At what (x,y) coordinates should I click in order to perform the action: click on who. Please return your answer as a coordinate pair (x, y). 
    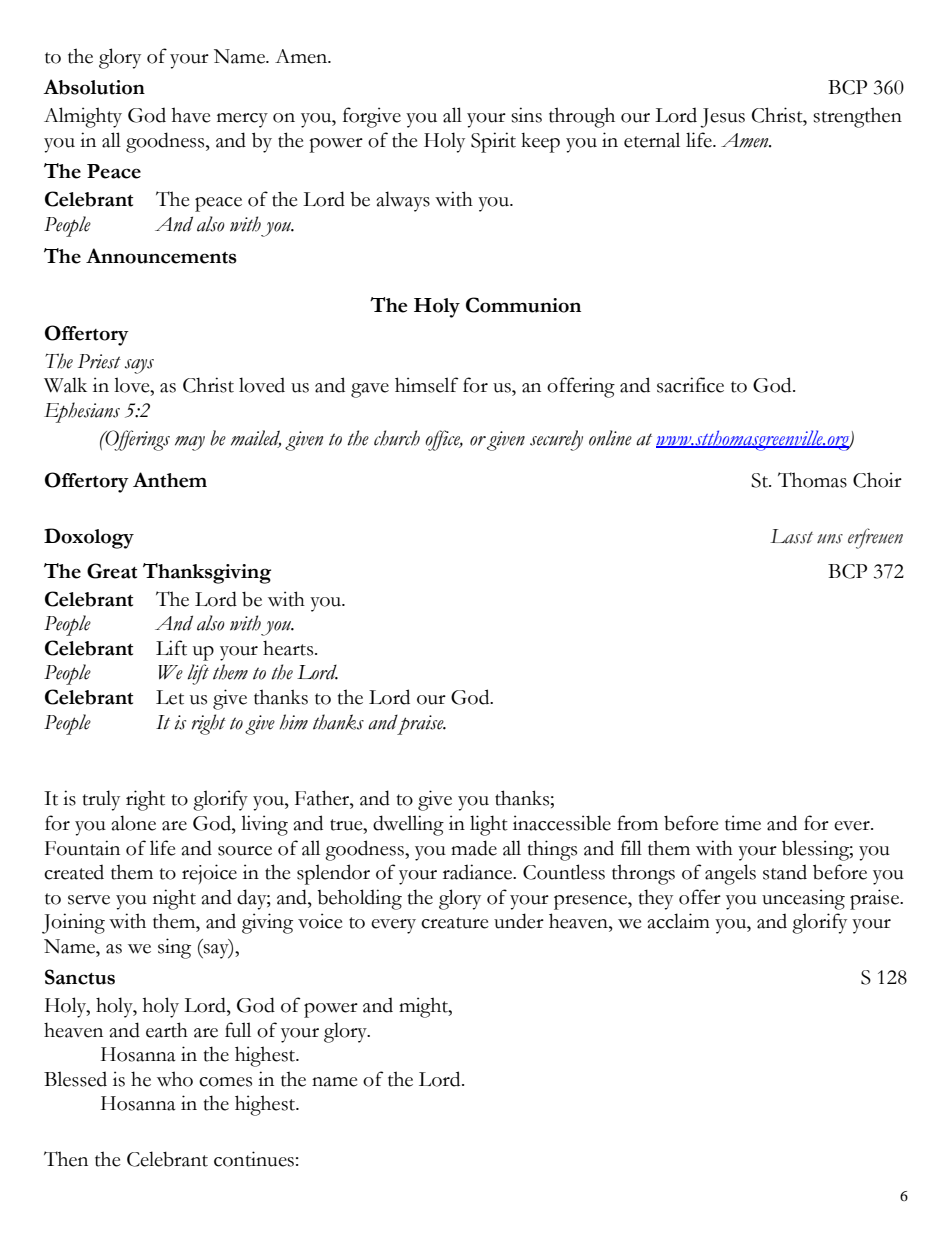
    Looking at the image, I should click on (175, 1079).
